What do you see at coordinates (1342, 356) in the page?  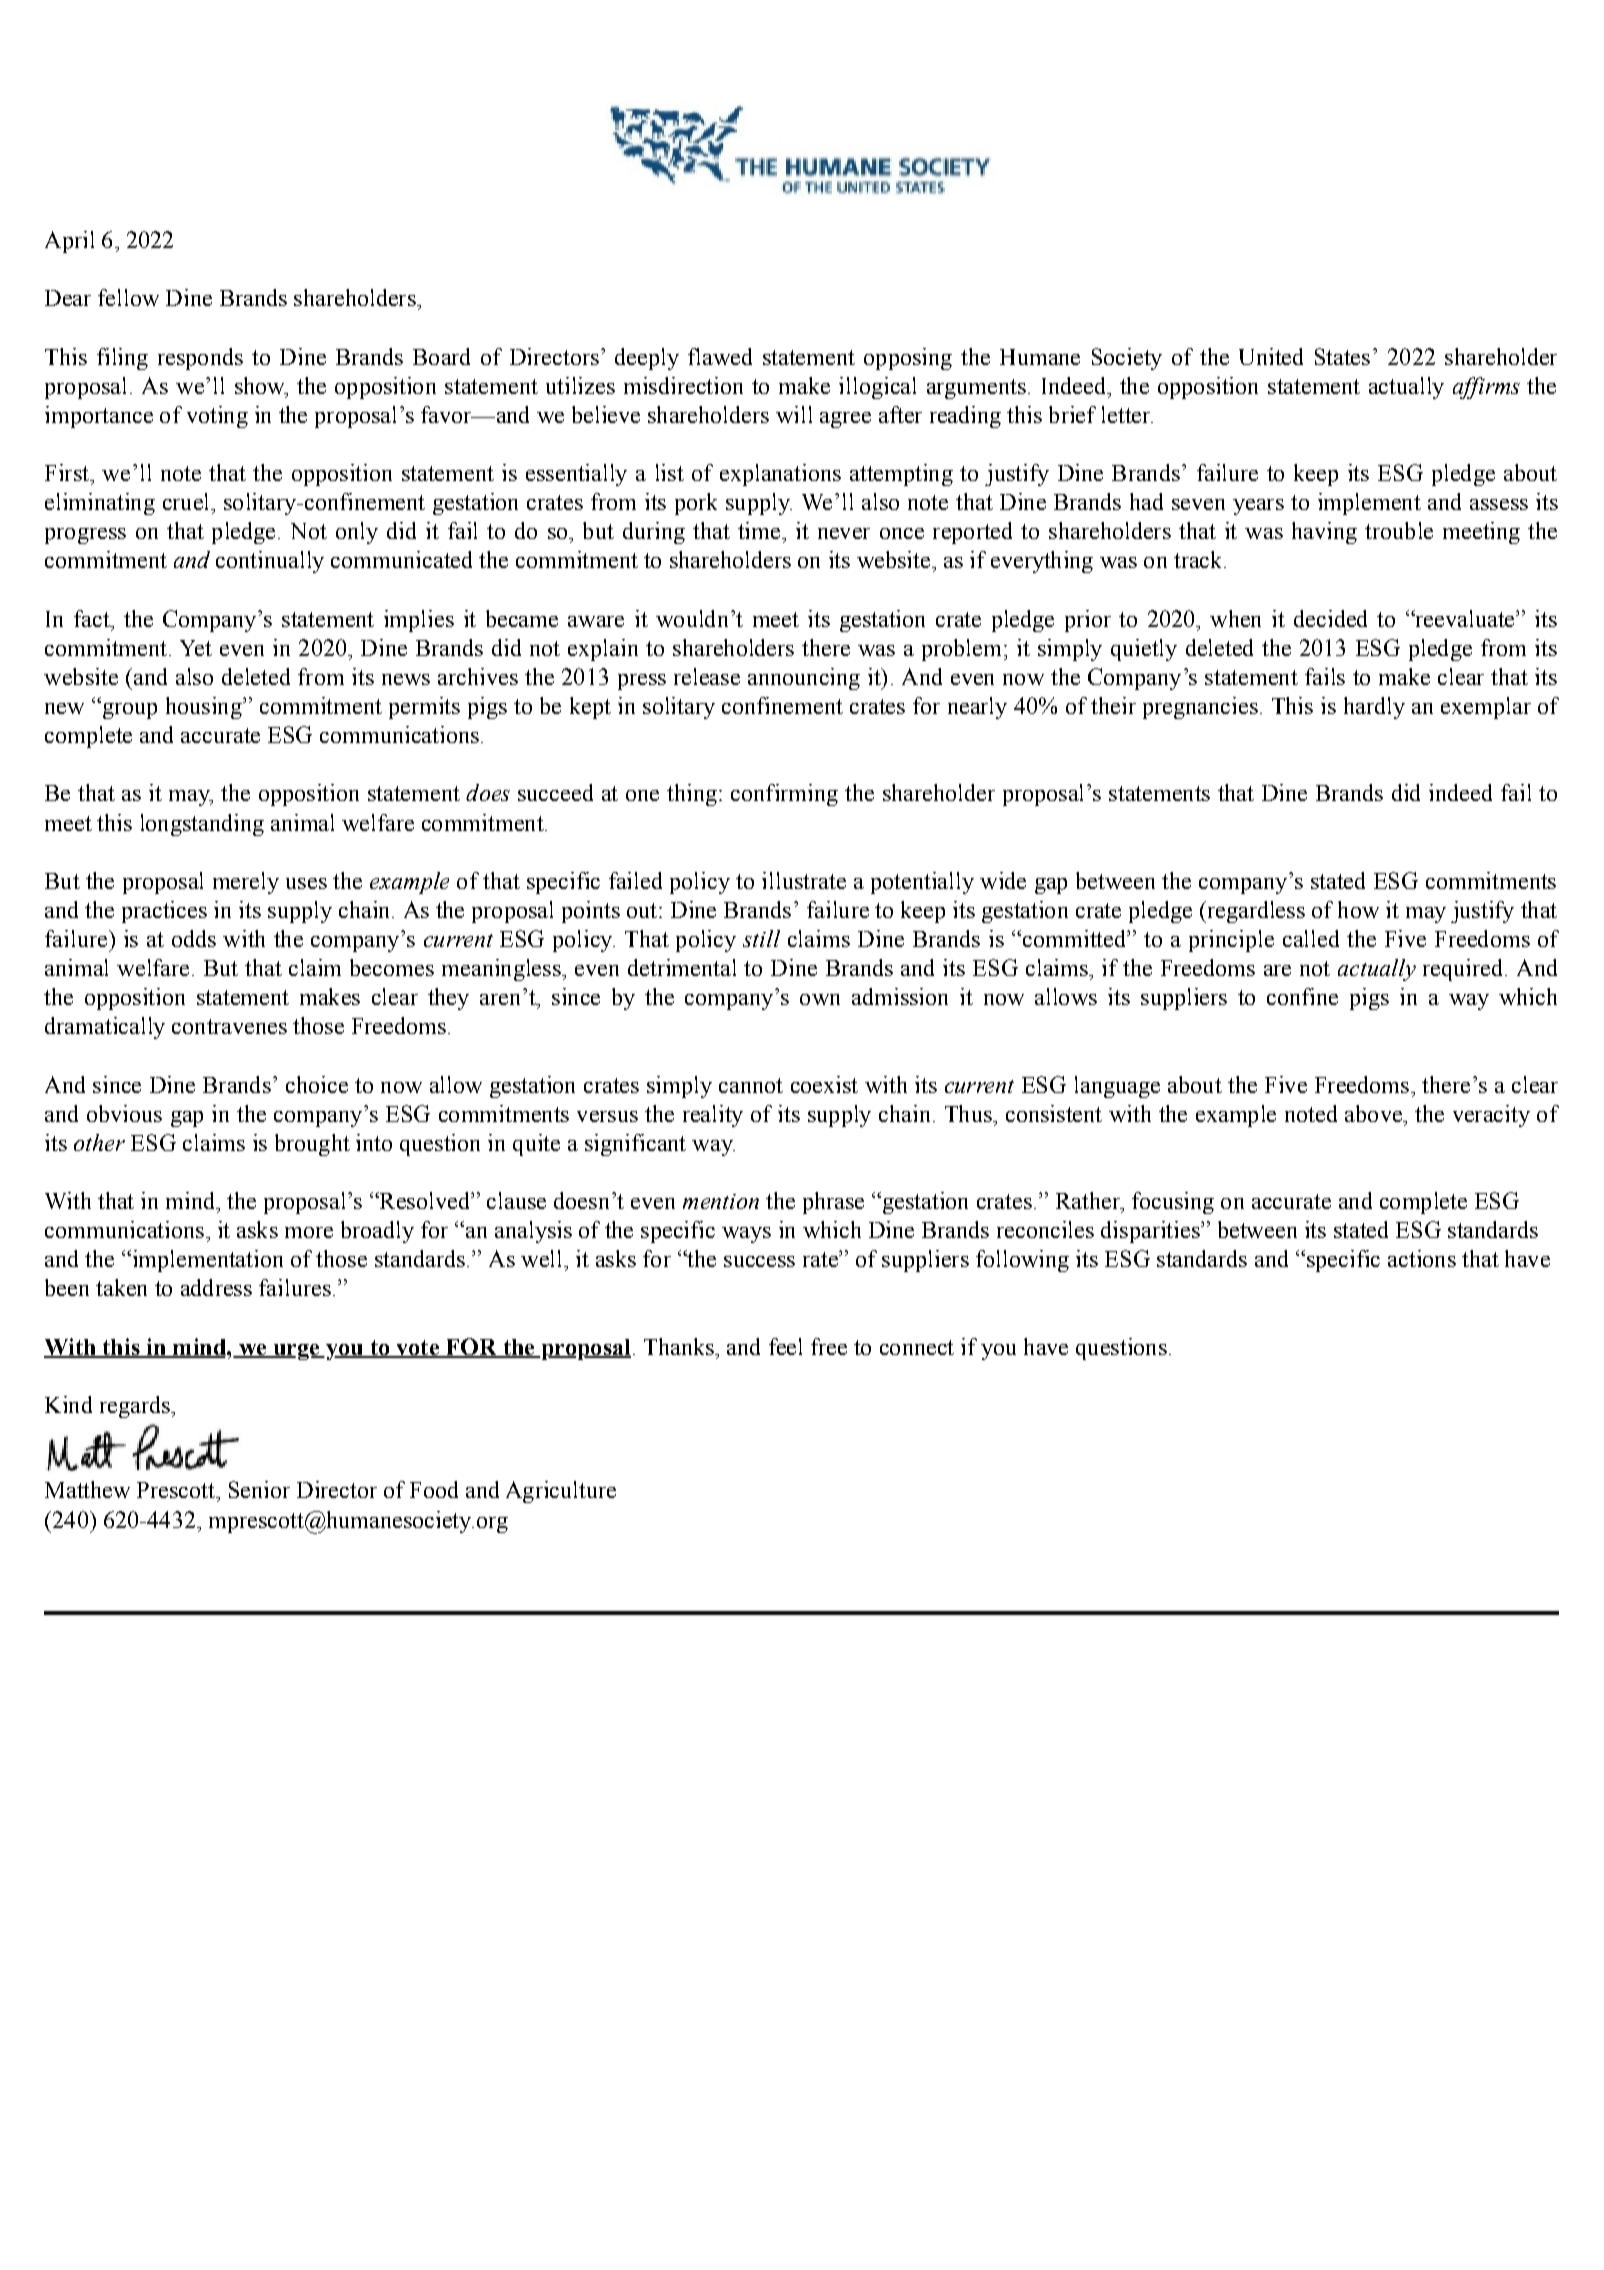 I see `States` at bounding box center [1342, 356].
